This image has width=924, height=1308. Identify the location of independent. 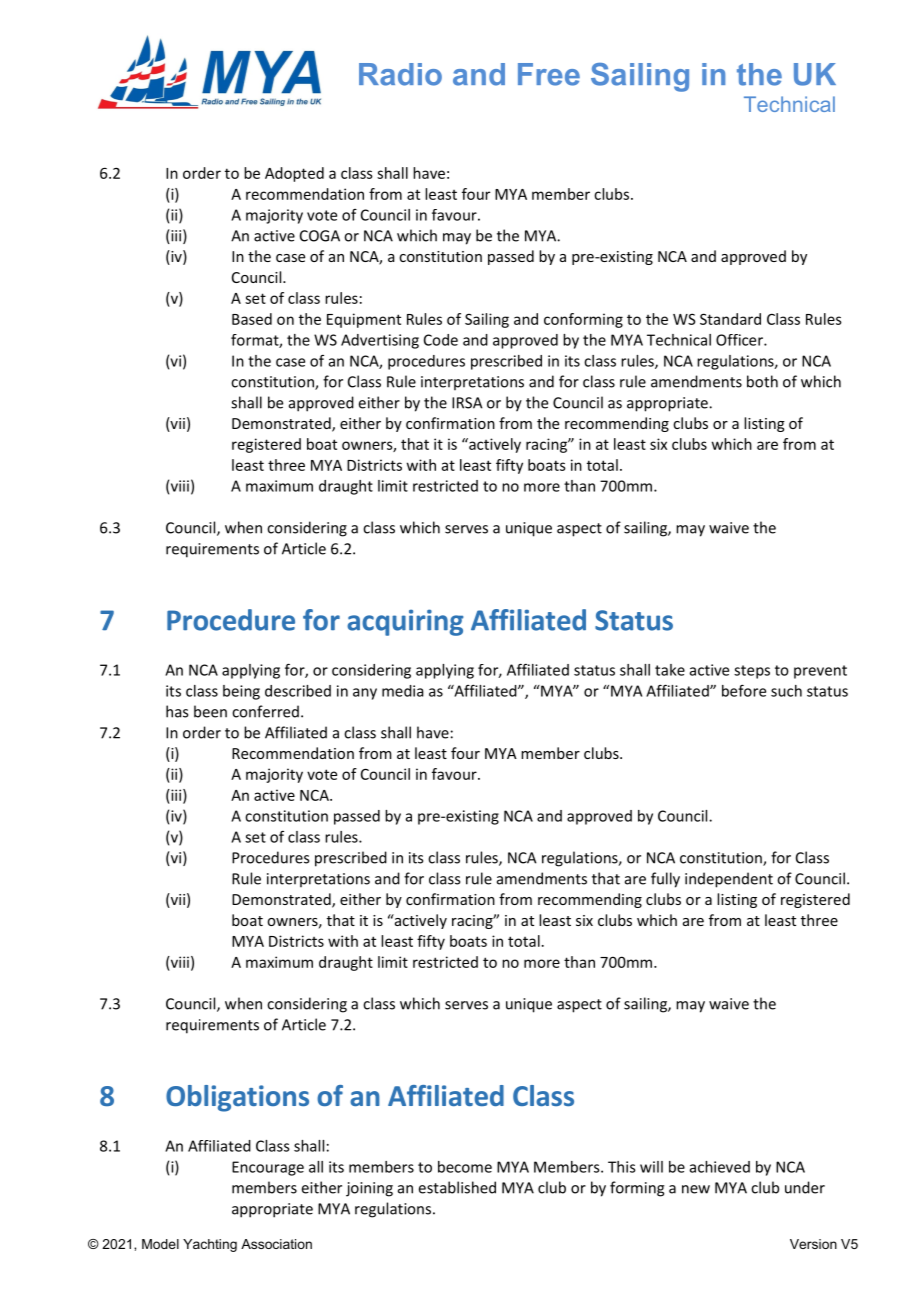
(729, 880).
